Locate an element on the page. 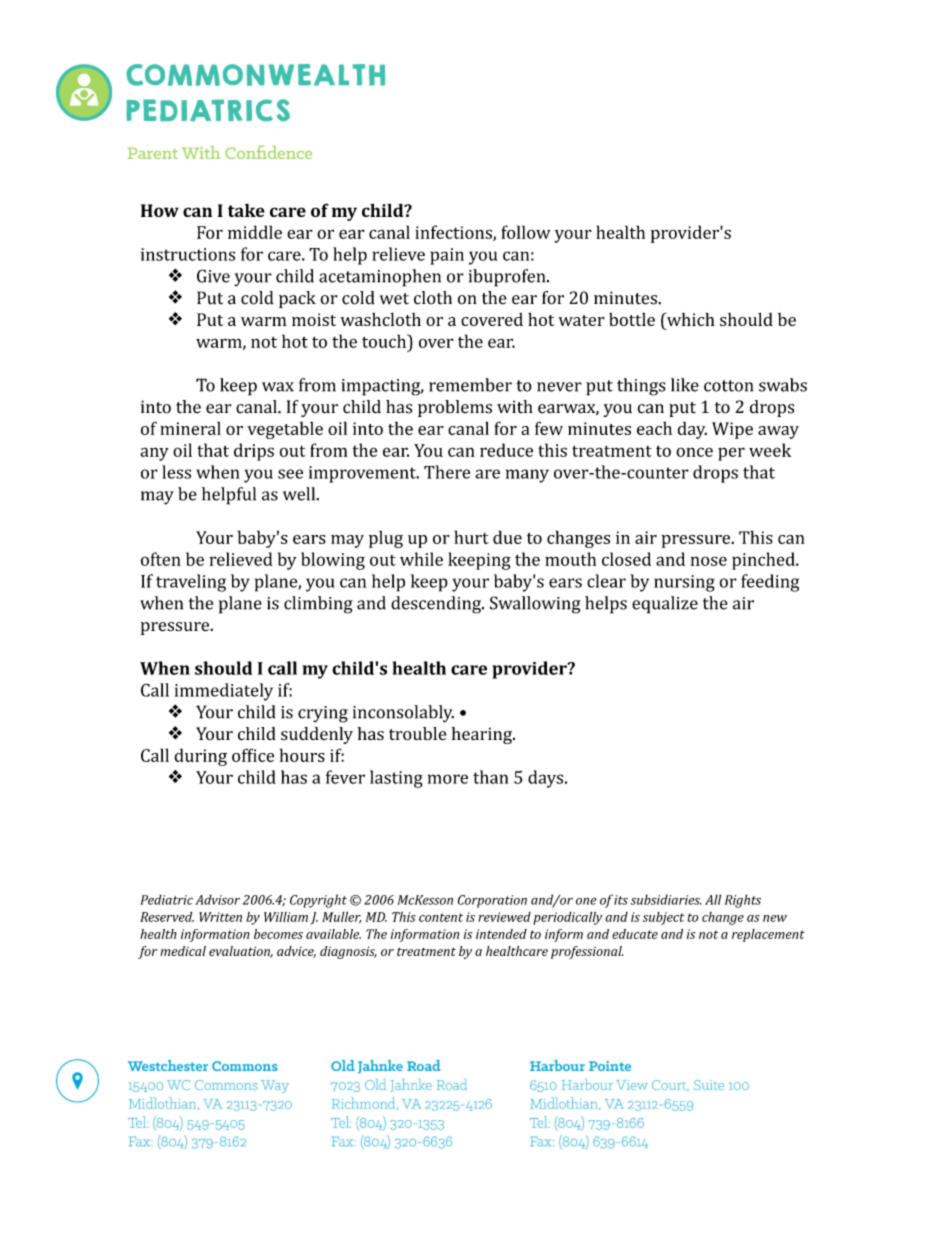  nursing is located at coordinates (684, 583).
